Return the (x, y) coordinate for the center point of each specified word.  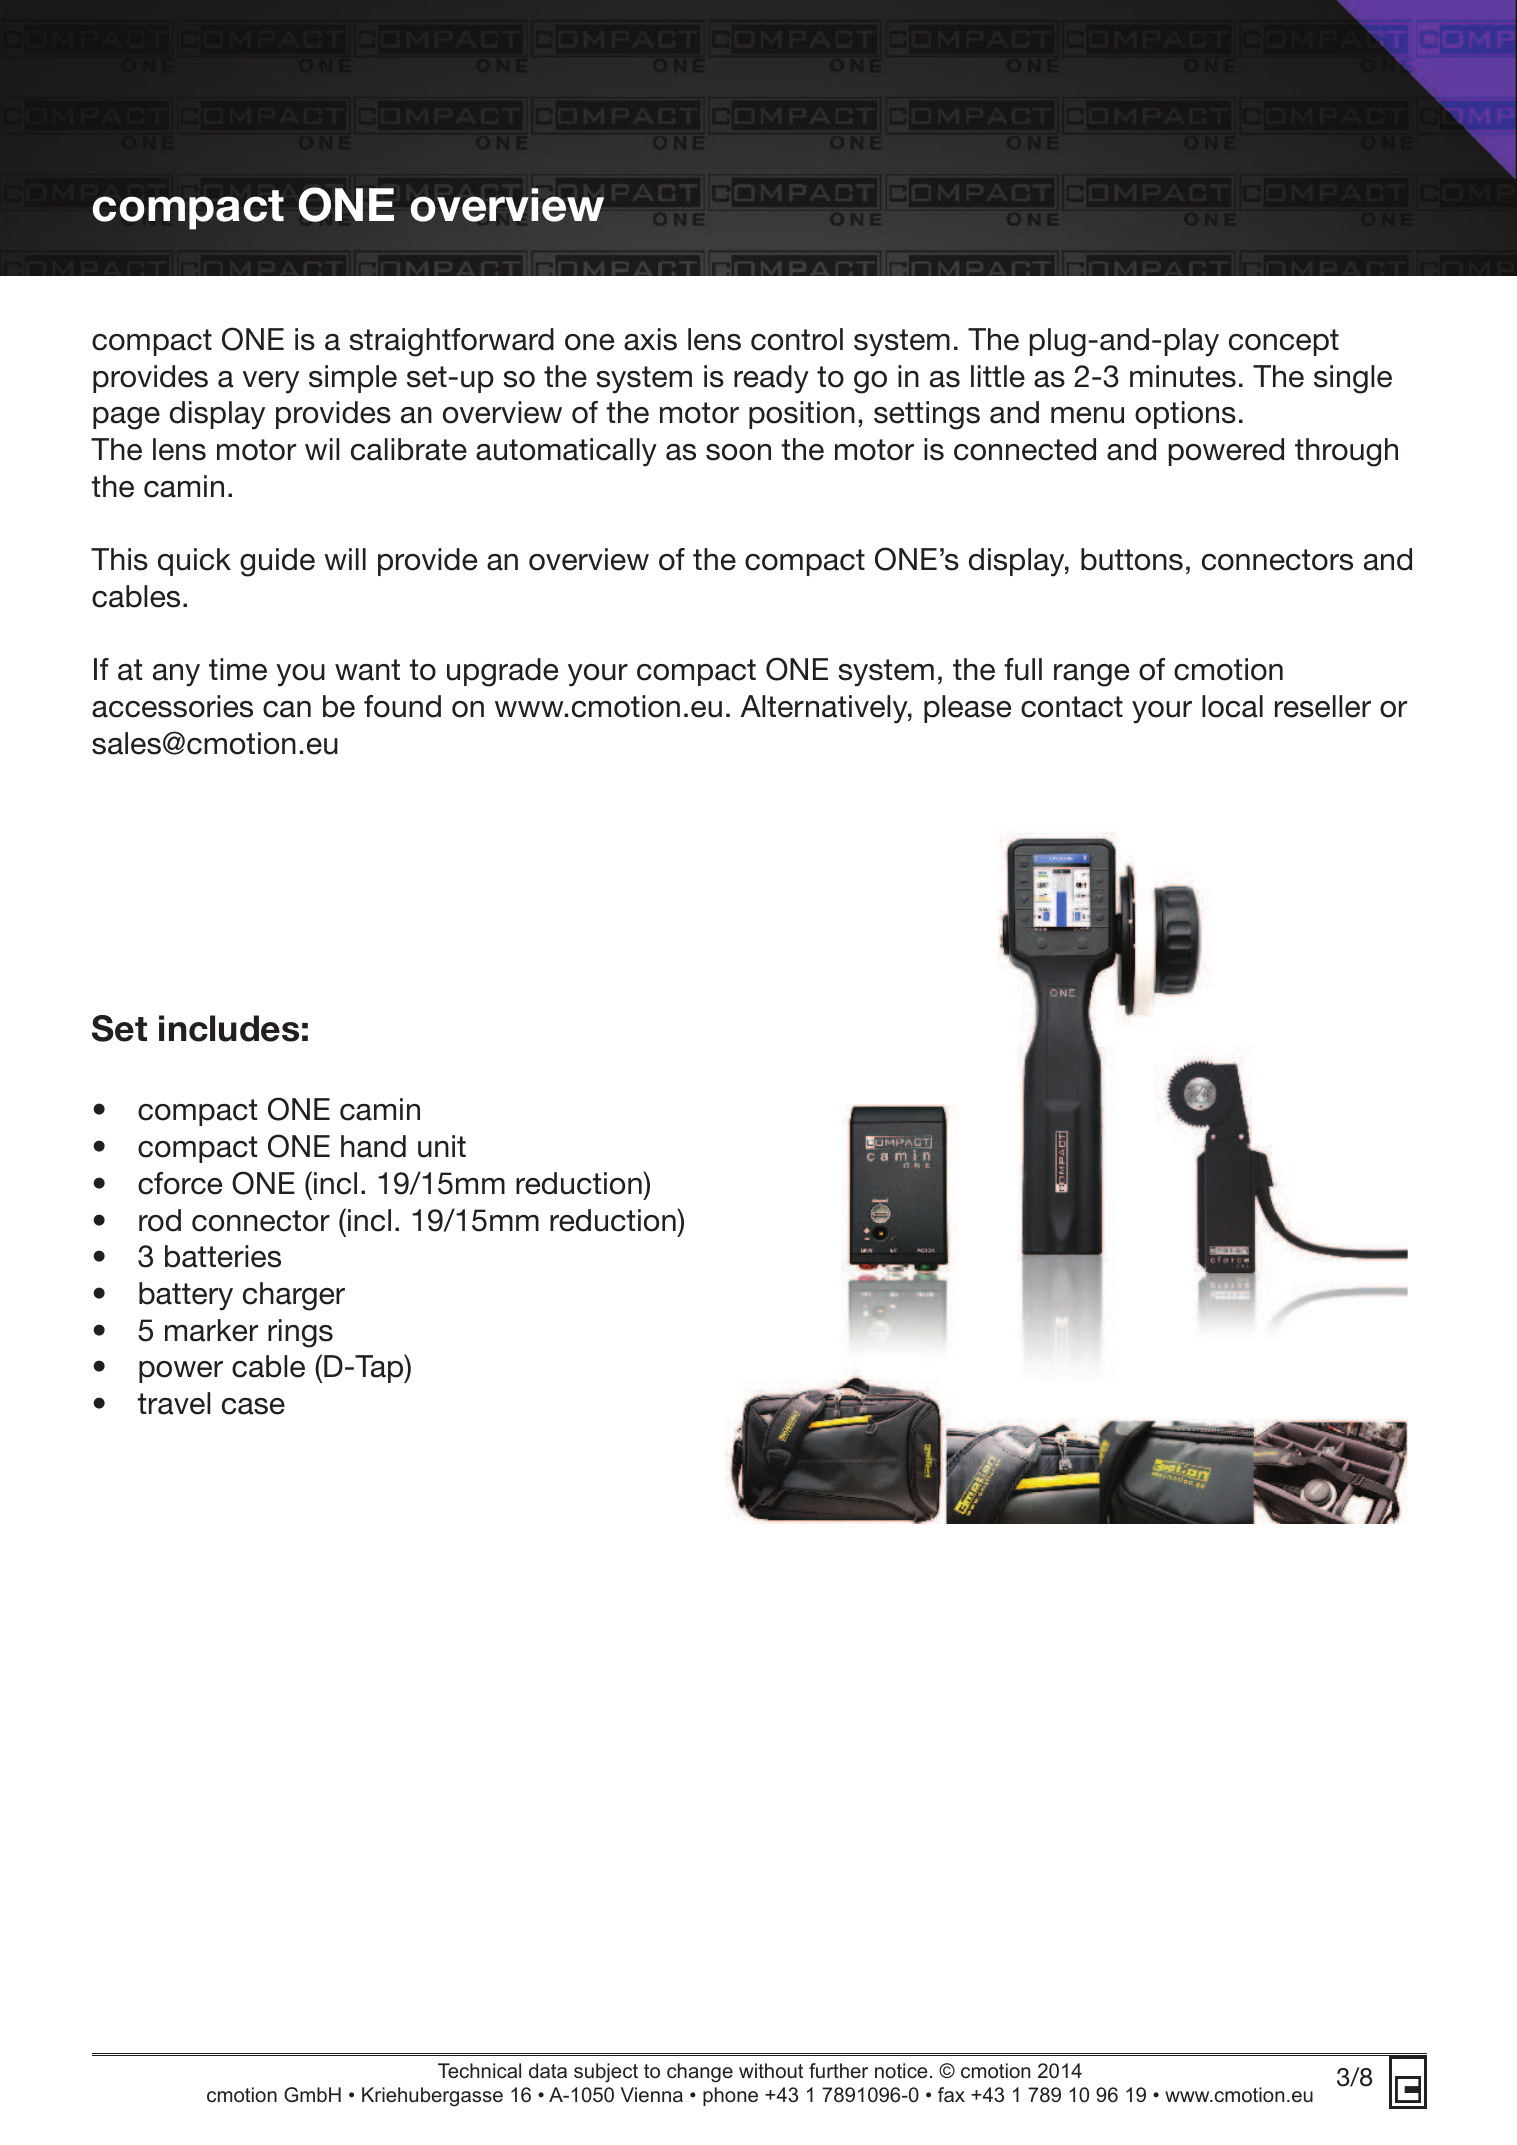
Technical (479, 2070)
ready (771, 379)
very (271, 382)
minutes (1183, 376)
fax (951, 2094)
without (771, 2070)
